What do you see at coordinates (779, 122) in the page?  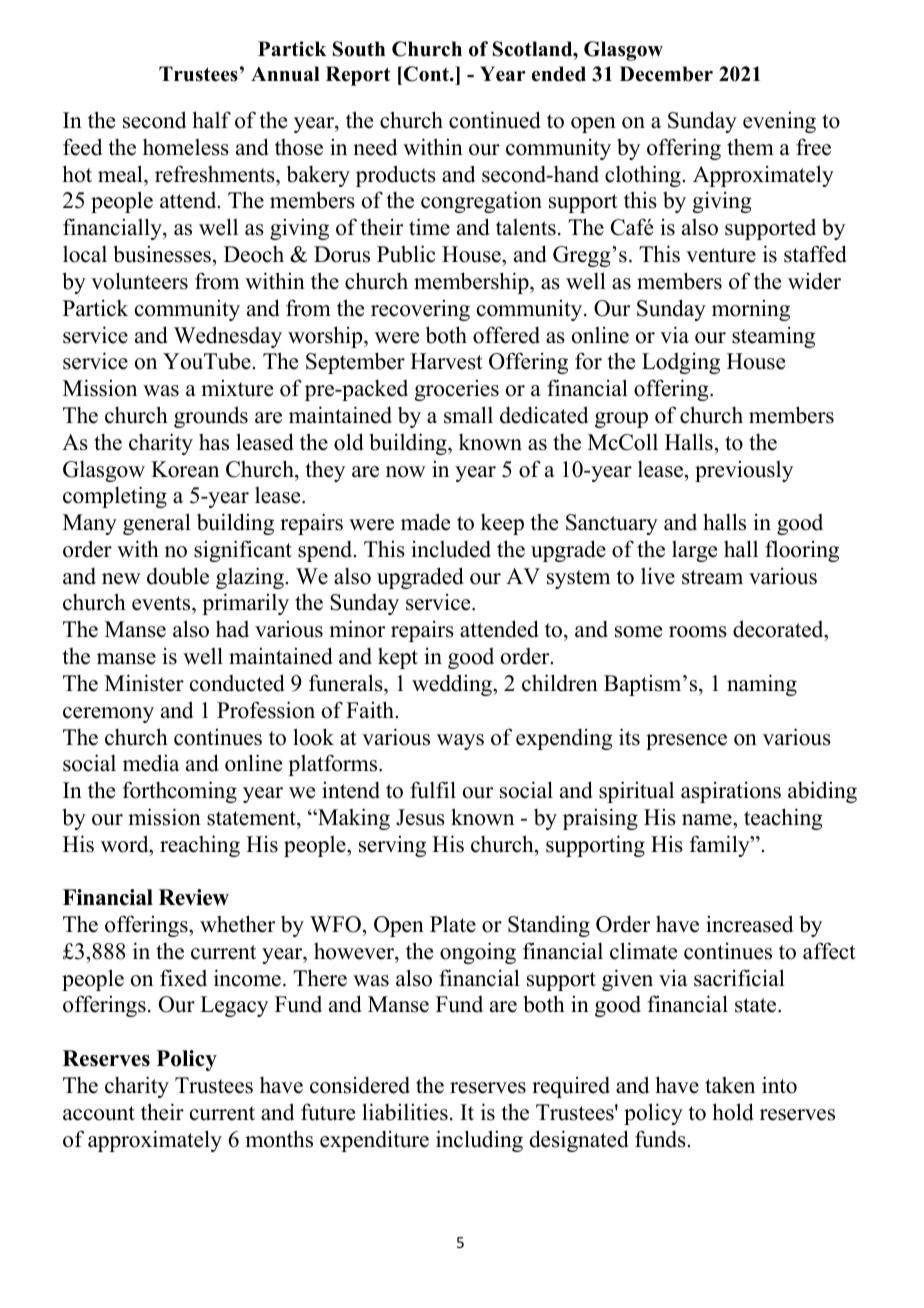 I see `evening` at bounding box center [779, 122].
